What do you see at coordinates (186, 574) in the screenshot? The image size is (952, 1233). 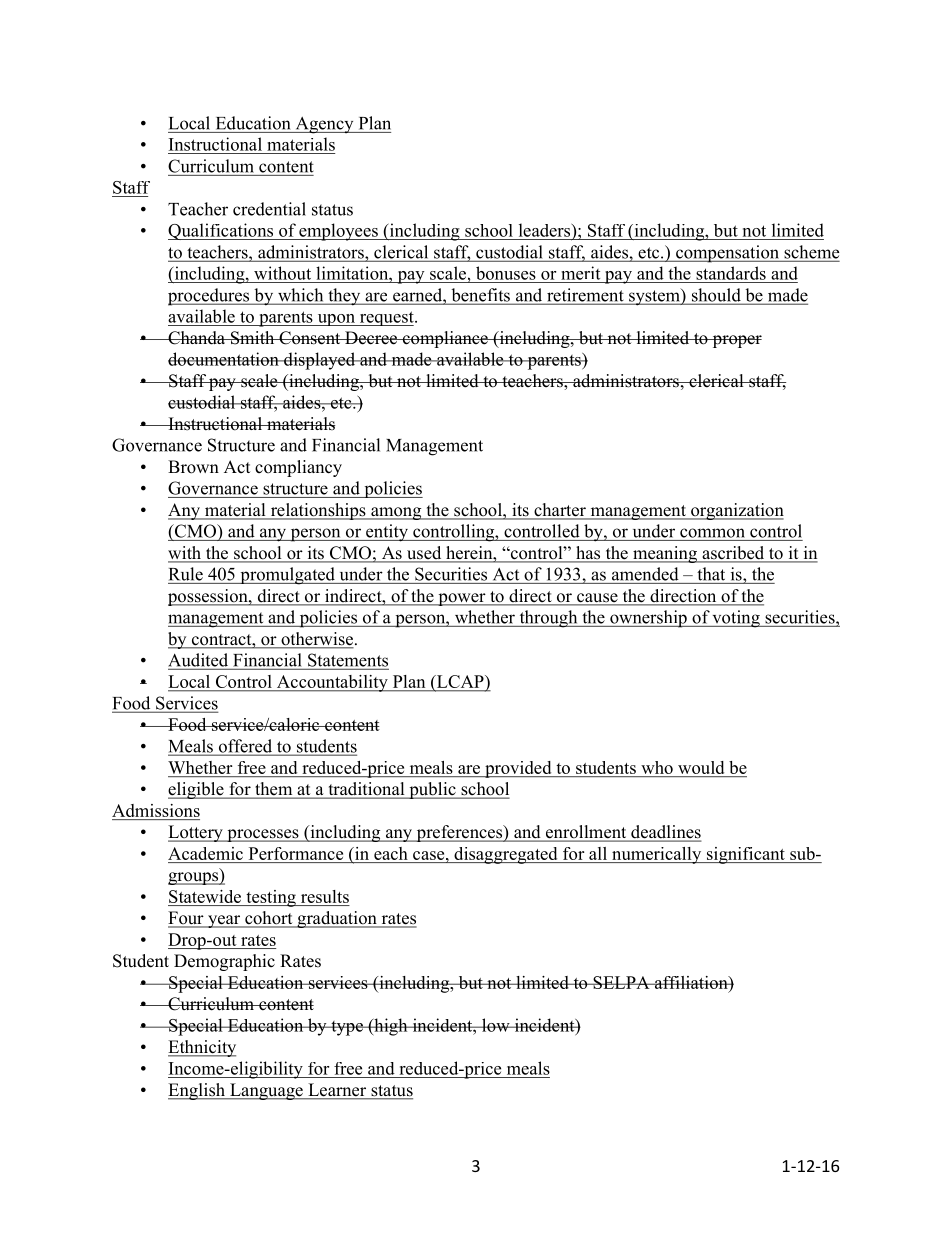 I see `Rule` at bounding box center [186, 574].
